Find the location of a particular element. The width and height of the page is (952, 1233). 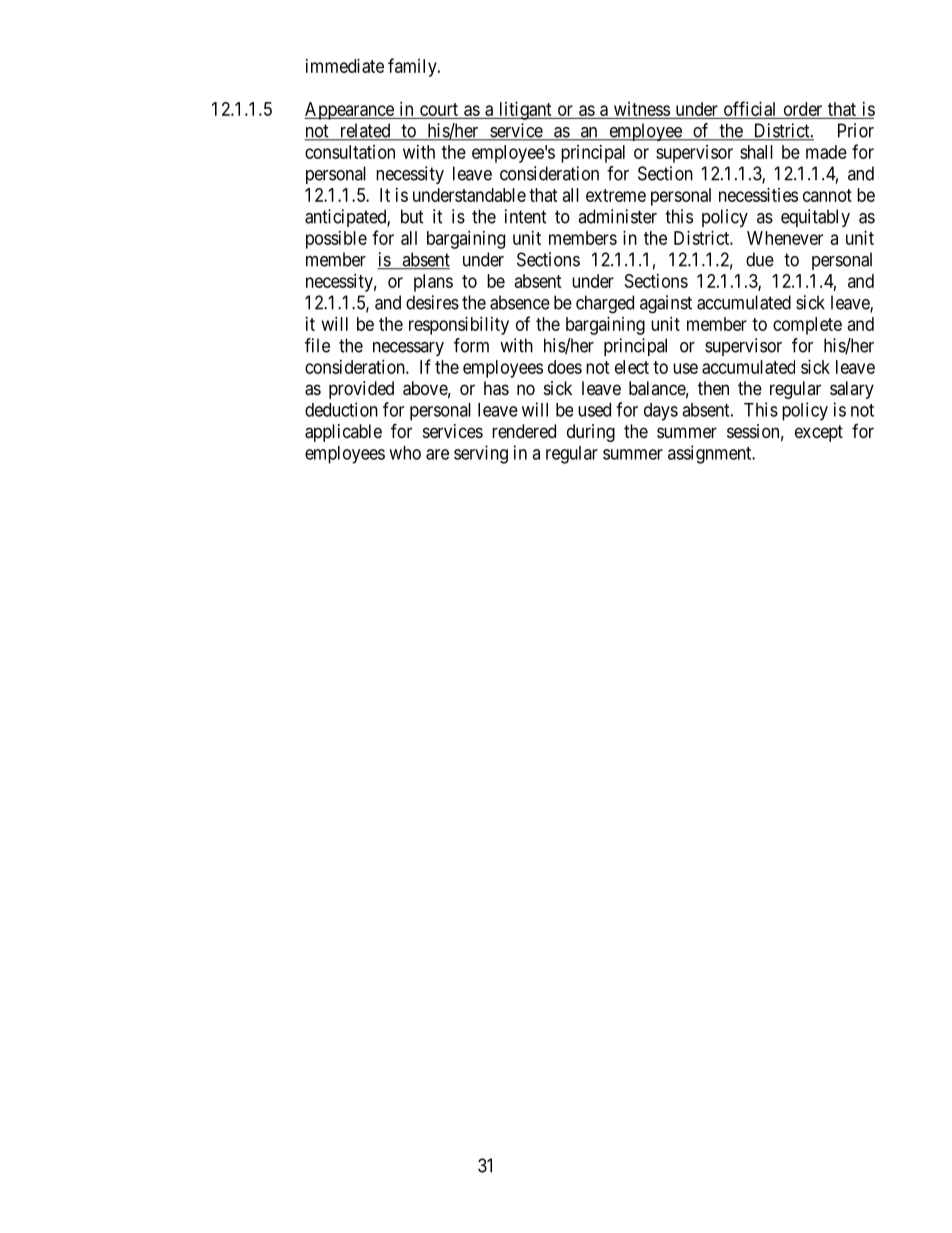

due is located at coordinates (760, 259).
